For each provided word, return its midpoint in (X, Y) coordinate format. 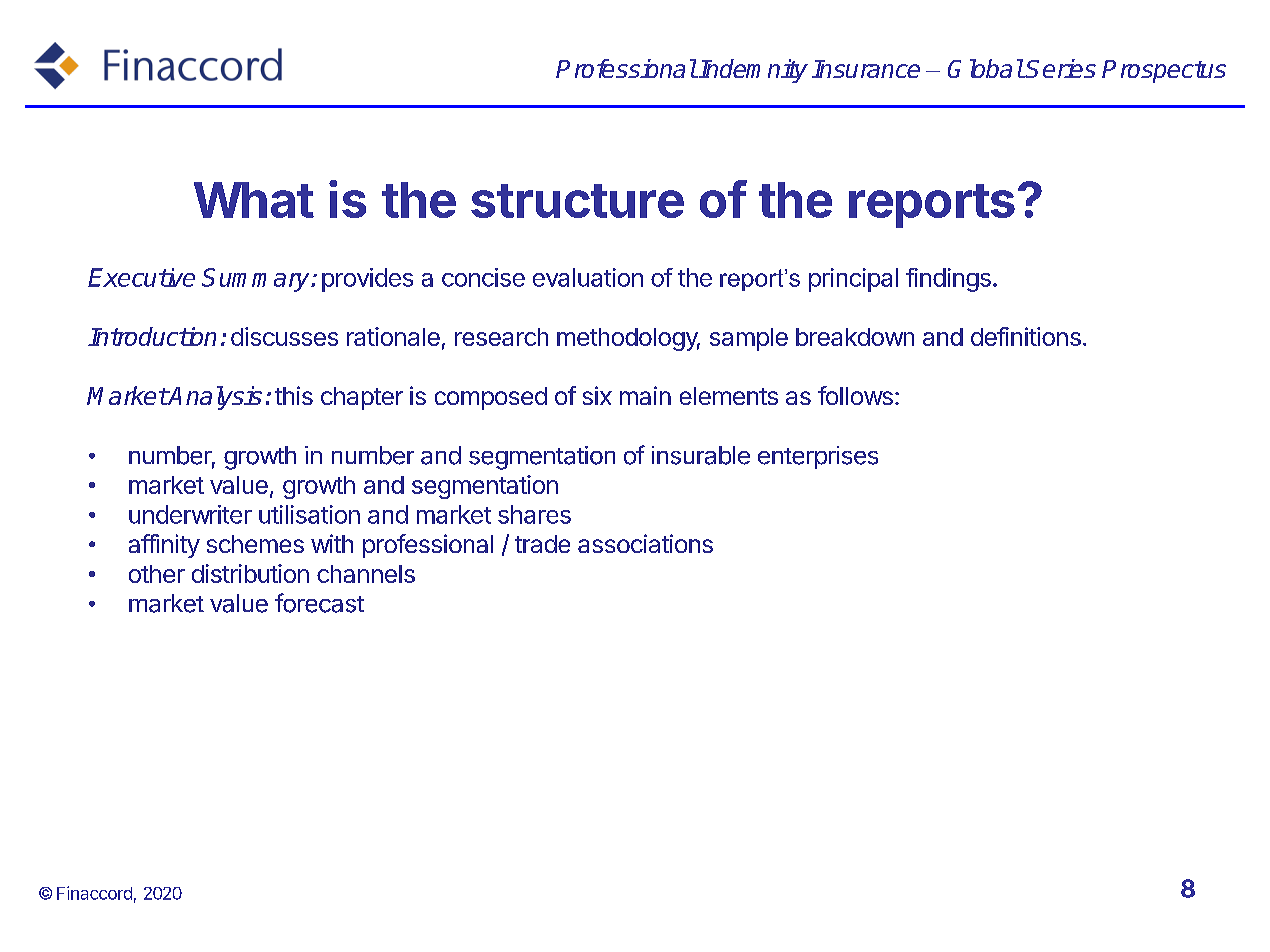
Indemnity (753, 71)
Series (1060, 68)
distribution (250, 573)
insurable (701, 455)
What (254, 200)
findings (948, 280)
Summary (257, 280)
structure (577, 201)
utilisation (309, 514)
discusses (284, 336)
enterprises (818, 457)
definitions (1026, 336)
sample (749, 339)
